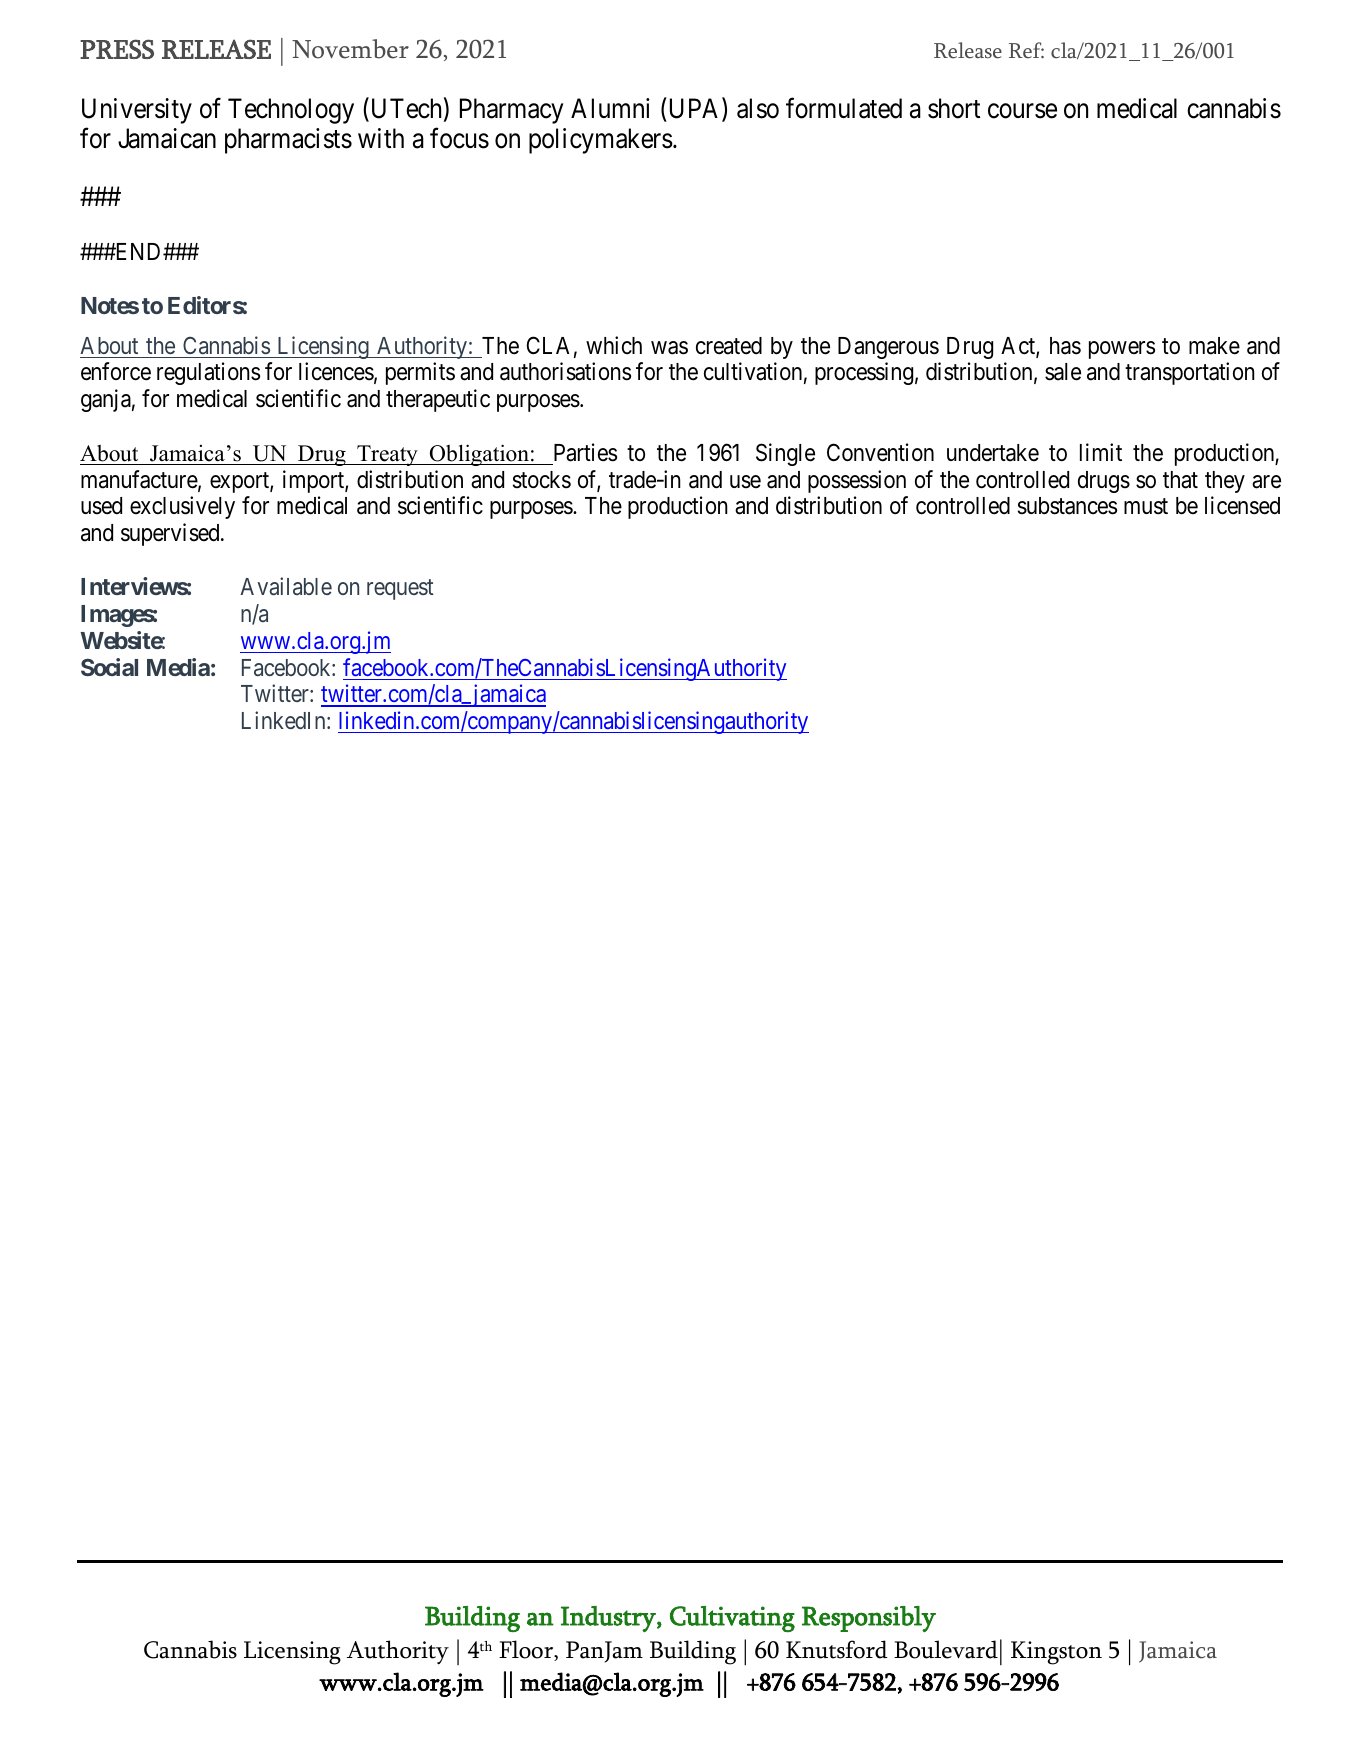 The height and width of the screenshot is (1760, 1360). Describe the element at coordinates (1022, 111) in the screenshot. I see `course` at that location.
